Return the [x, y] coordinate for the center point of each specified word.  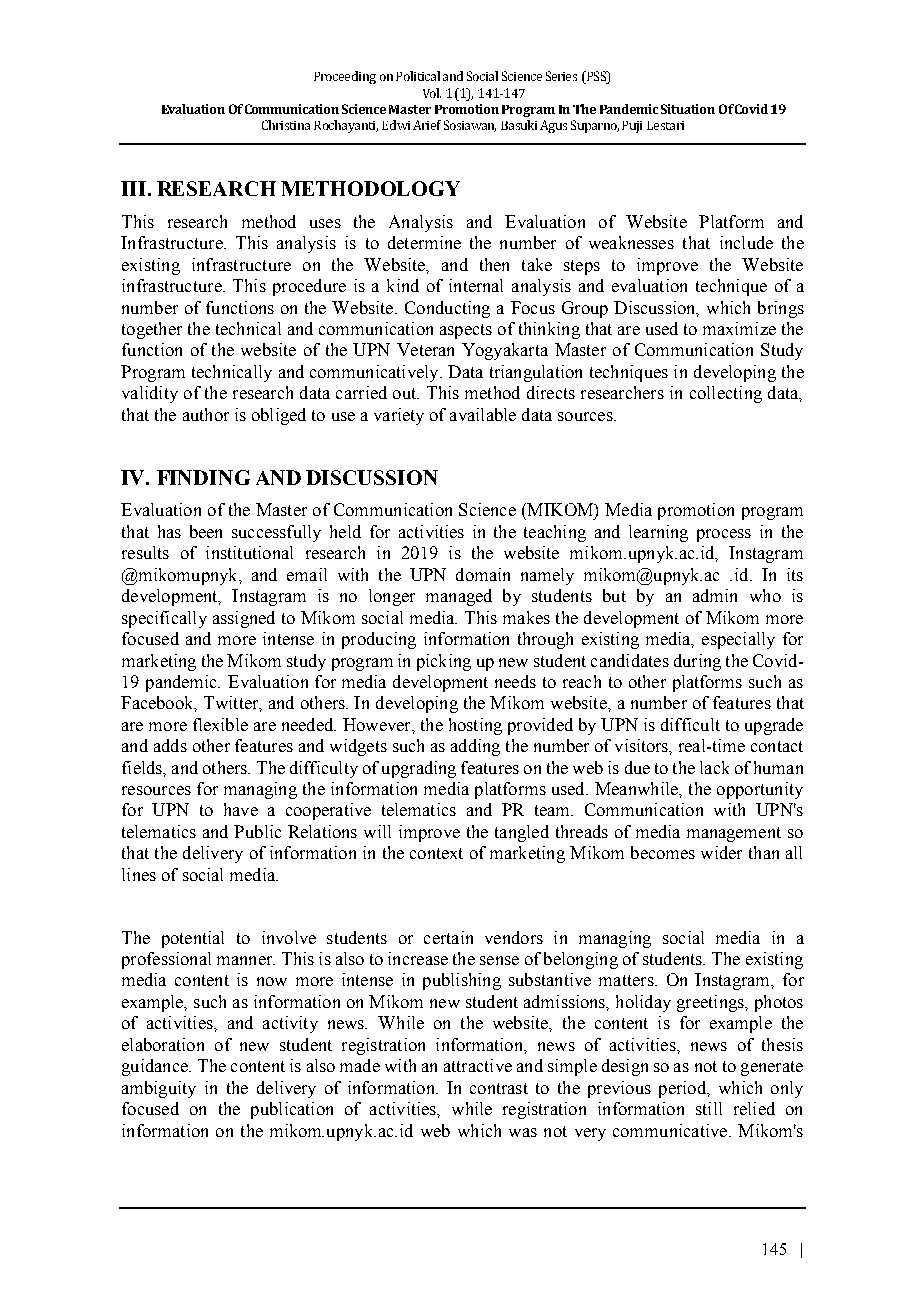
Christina [286, 125]
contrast [499, 1088]
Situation [688, 109]
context [436, 853]
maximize [739, 328]
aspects [466, 331]
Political [418, 76]
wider [721, 852]
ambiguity [159, 1089]
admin [715, 595]
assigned [244, 619]
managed [459, 597]
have [241, 809]
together [152, 330]
